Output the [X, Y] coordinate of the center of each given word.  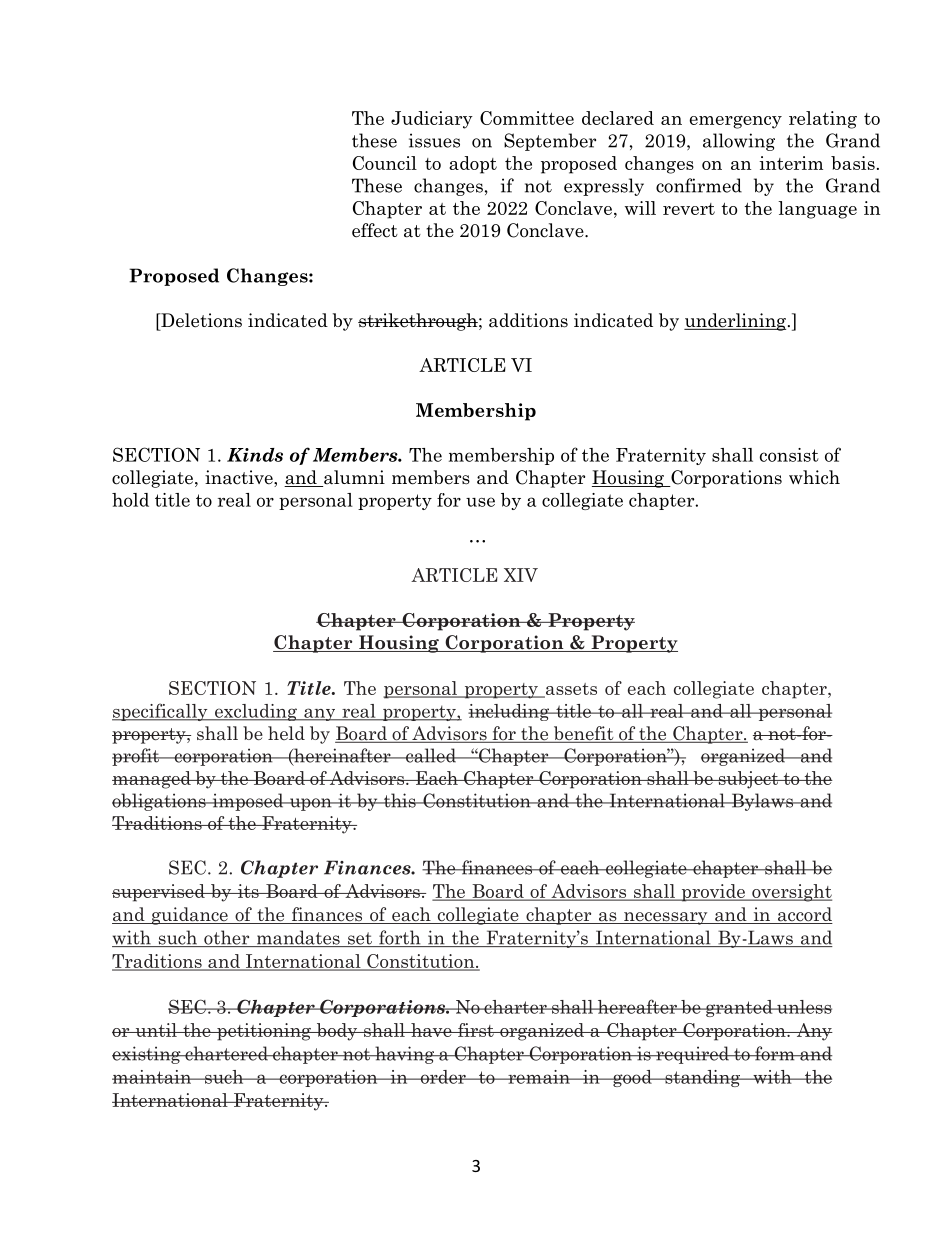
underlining [735, 322]
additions [528, 320]
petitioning [264, 1032]
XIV [521, 575]
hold [130, 500]
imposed [248, 802]
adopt [473, 165]
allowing [739, 142]
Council [385, 163]
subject [748, 780]
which [814, 477]
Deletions [200, 320]
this [399, 800]
